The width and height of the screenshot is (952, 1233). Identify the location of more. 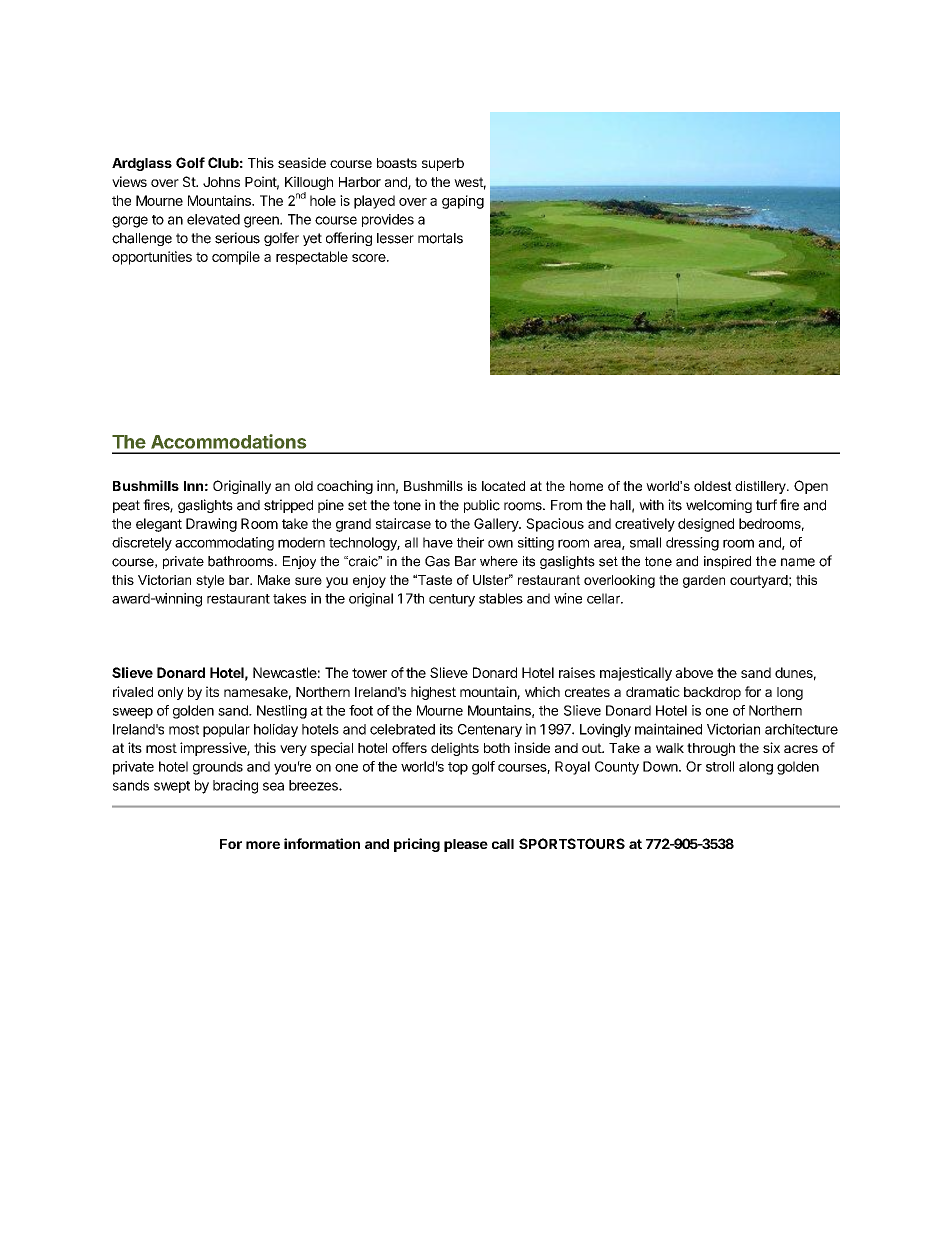
(263, 845).
